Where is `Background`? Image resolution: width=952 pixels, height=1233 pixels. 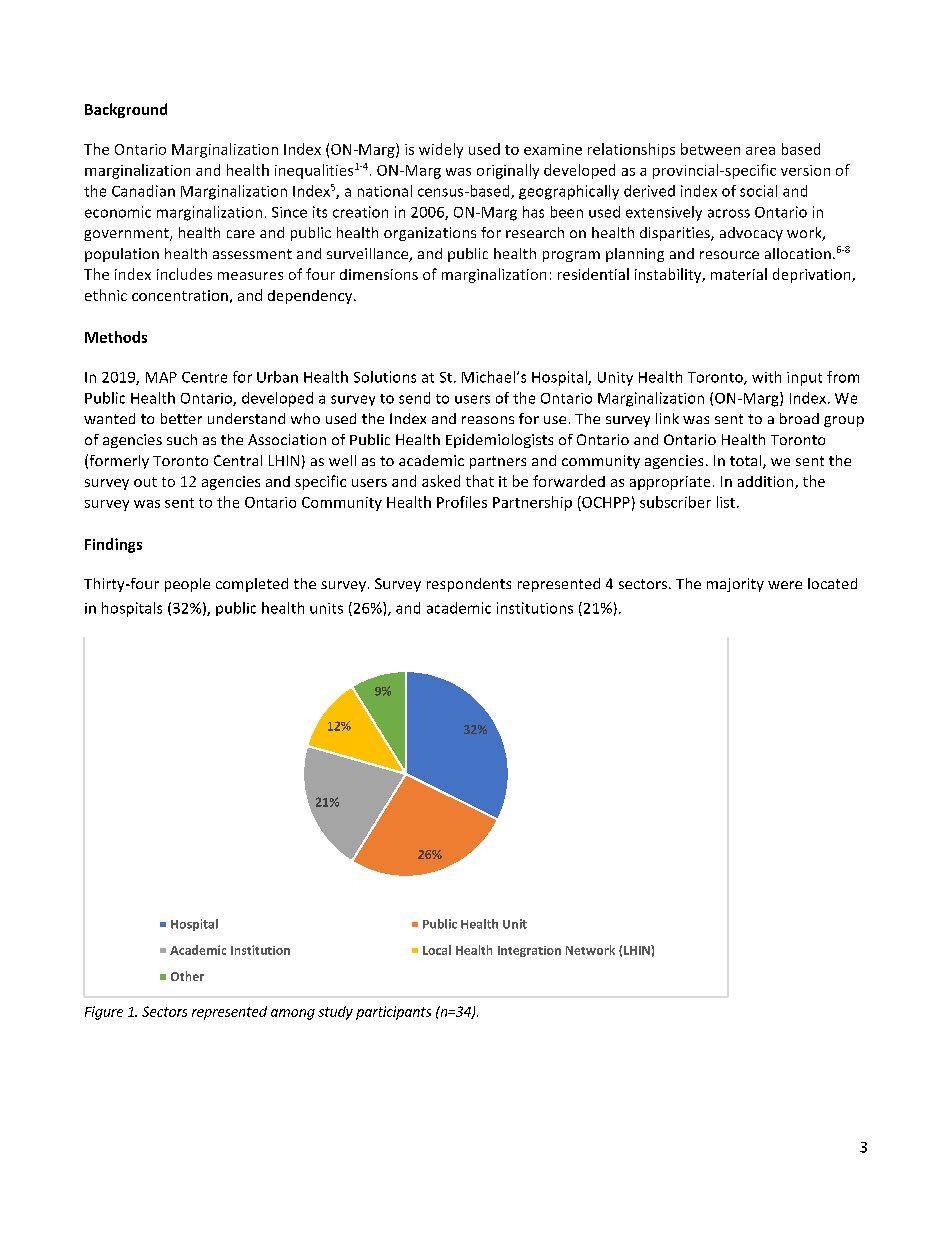
Background is located at coordinates (126, 110).
